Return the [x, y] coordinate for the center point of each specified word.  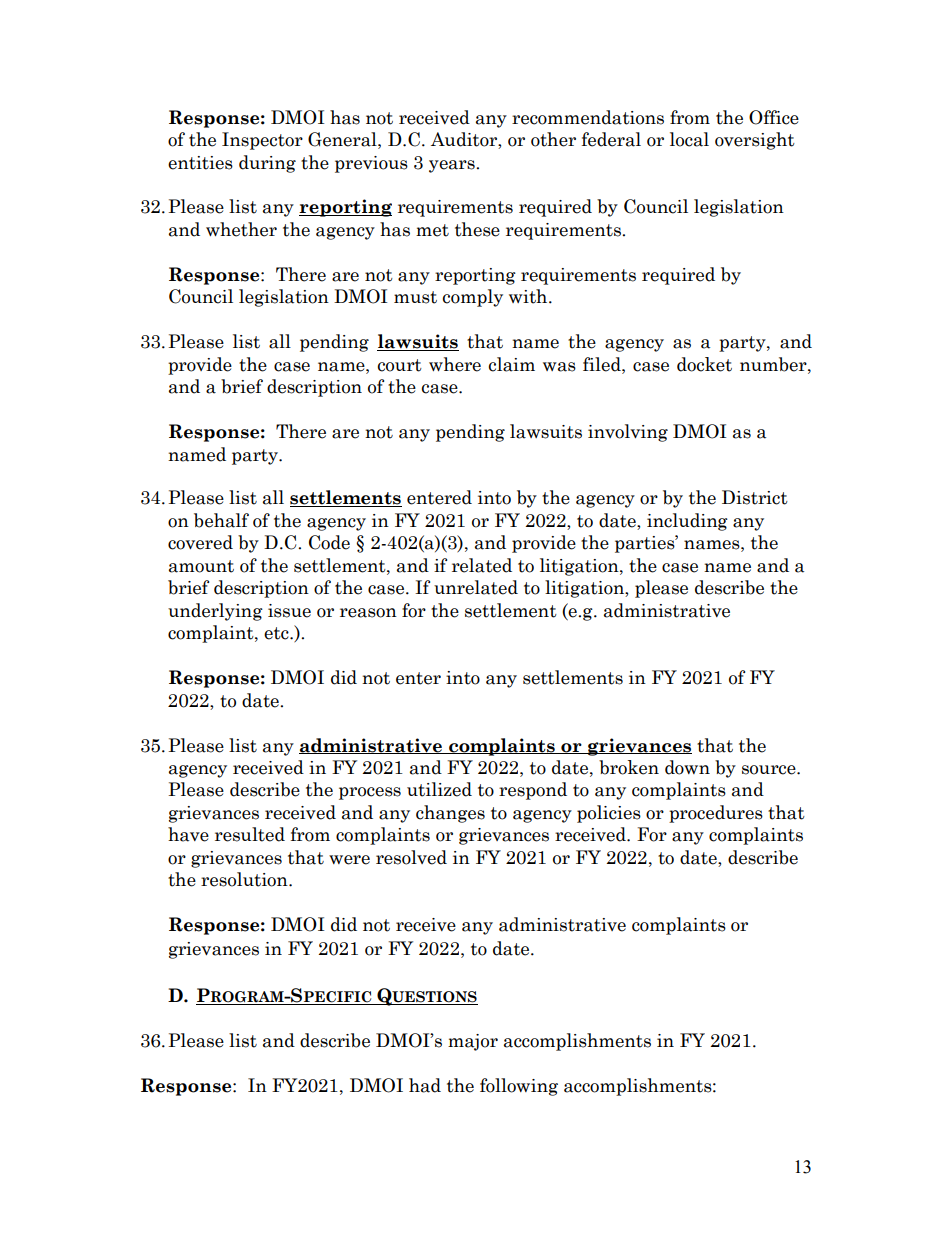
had [425, 1085]
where [455, 364]
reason [368, 613]
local [689, 139]
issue [289, 611]
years [453, 166]
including [687, 522]
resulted [250, 834]
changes [450, 814]
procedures [716, 814]
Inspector [262, 141]
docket [704, 364]
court [400, 365]
